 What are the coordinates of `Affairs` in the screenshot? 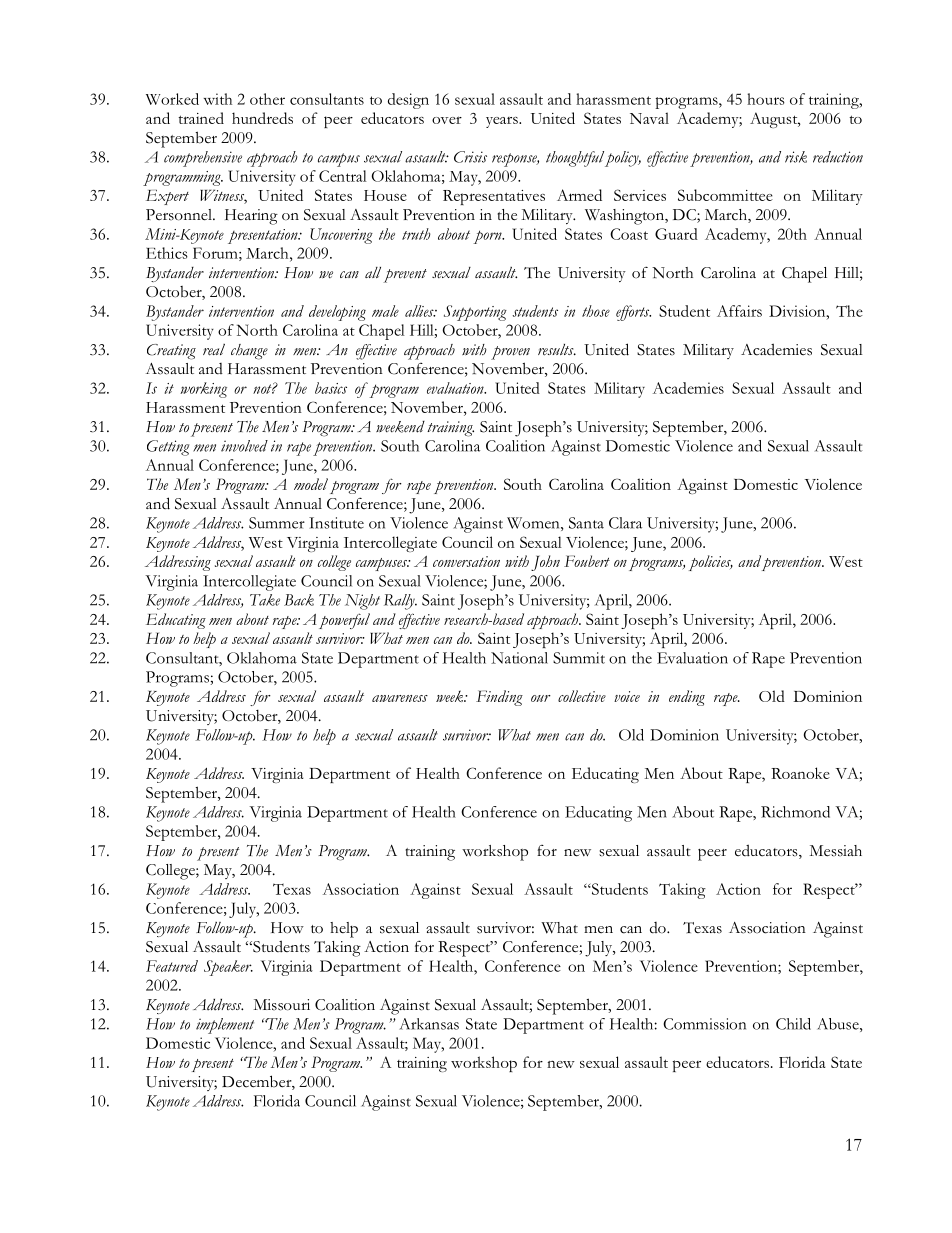 It's located at (739, 311).
